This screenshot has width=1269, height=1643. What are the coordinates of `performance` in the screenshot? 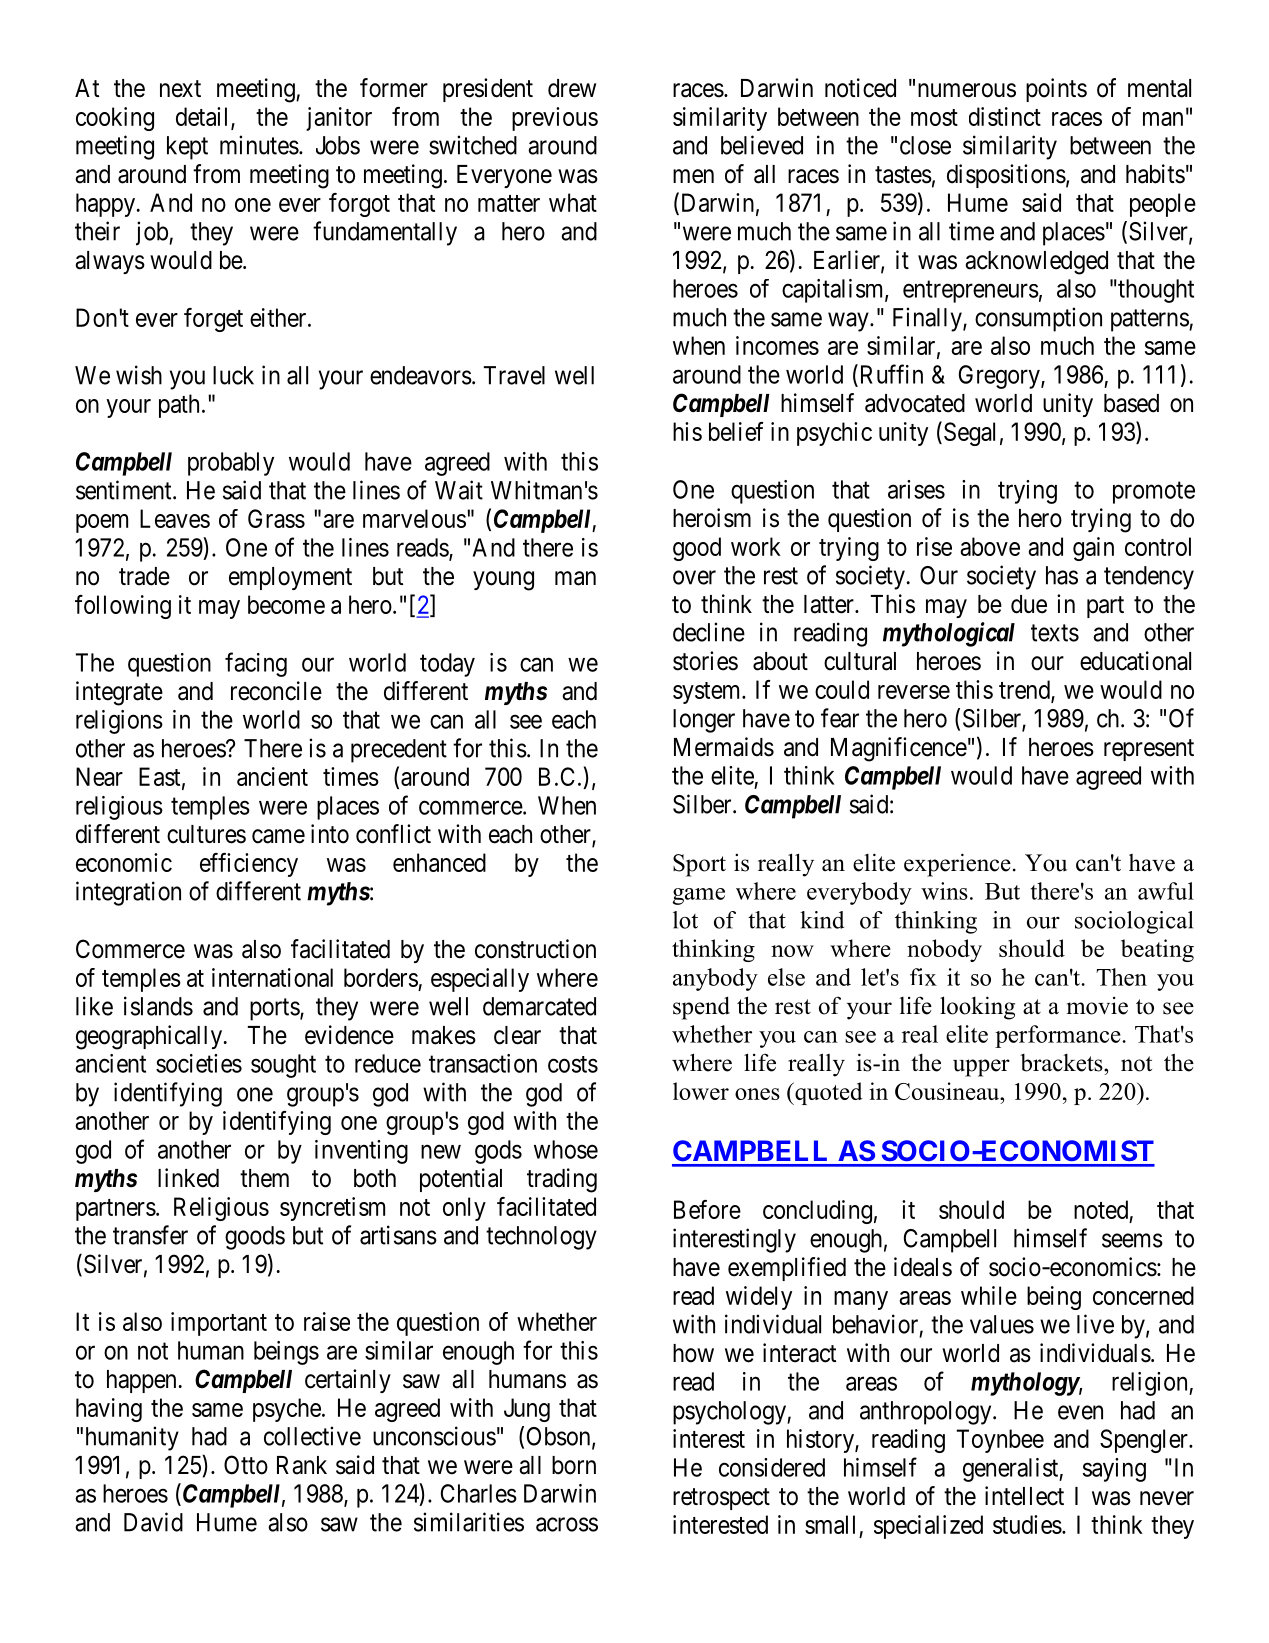 It's located at (1058, 1036).
